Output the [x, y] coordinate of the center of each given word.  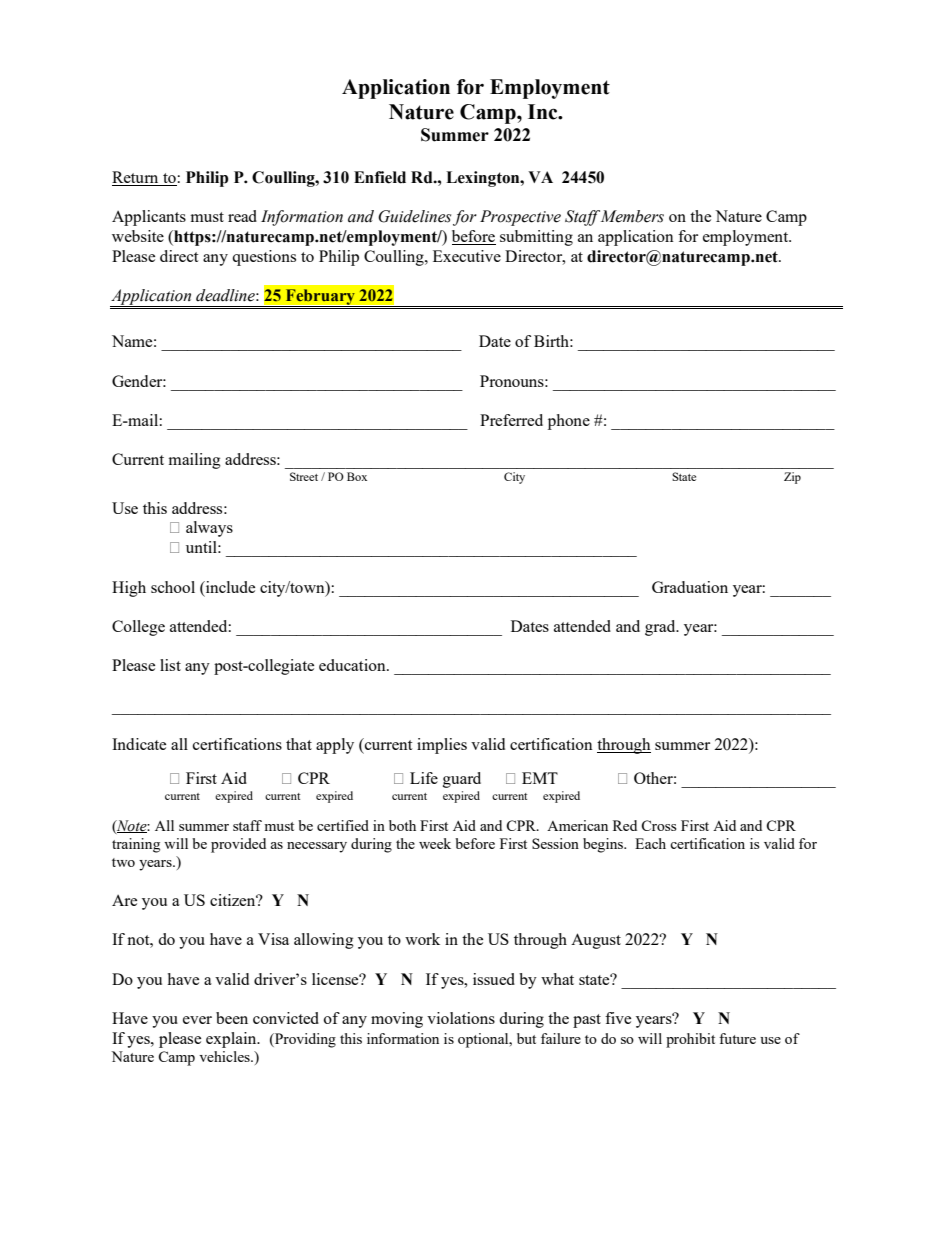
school [173, 587]
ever [197, 1020]
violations [461, 1018]
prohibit [690, 1040]
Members [632, 216]
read [242, 216]
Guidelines [414, 216]
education [353, 665]
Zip [792, 478]
